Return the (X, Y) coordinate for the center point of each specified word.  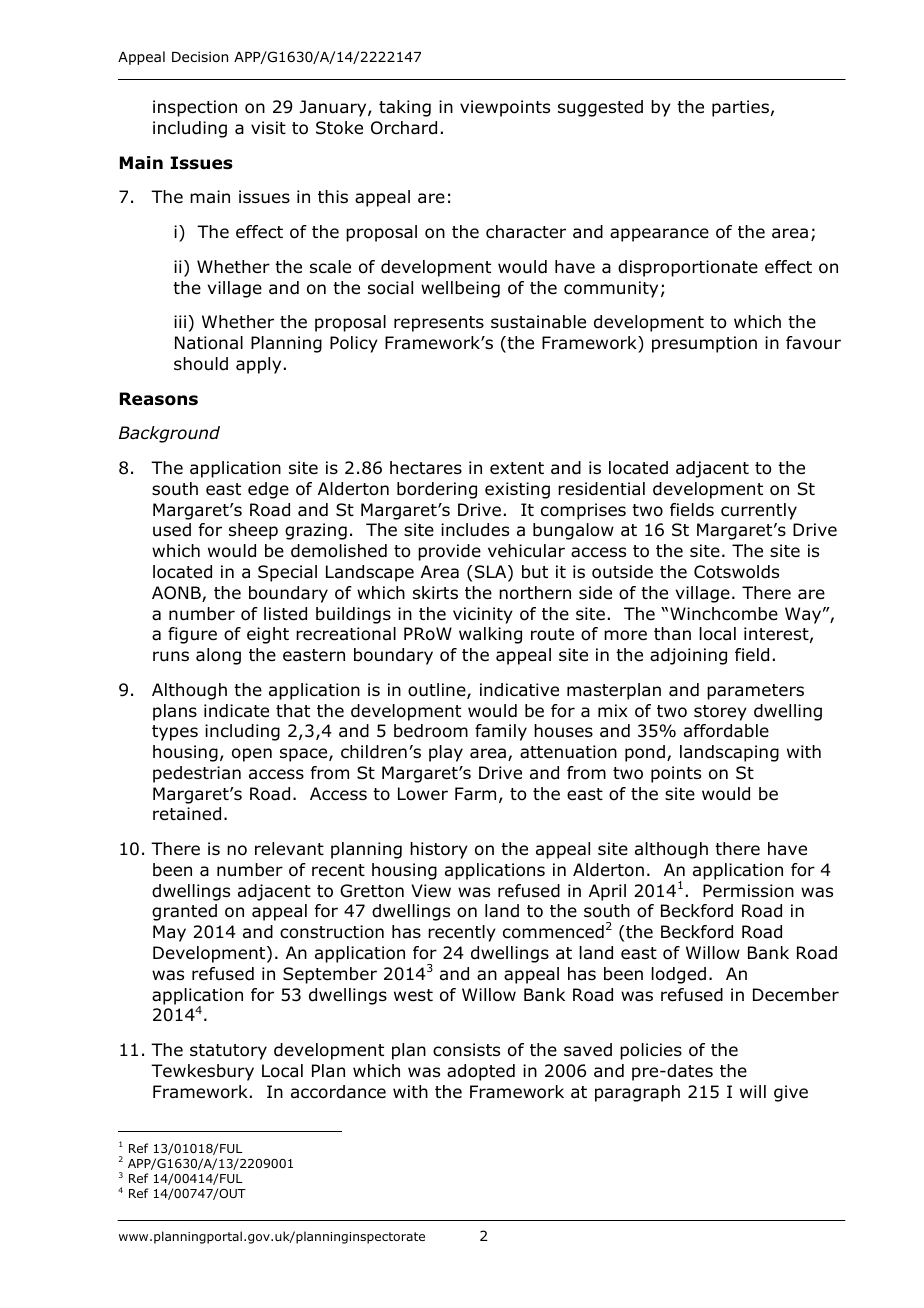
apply (258, 365)
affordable (726, 731)
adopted (481, 1072)
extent (517, 468)
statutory (228, 1052)
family (501, 732)
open (252, 755)
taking (405, 108)
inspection (195, 108)
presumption (704, 344)
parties (740, 108)
